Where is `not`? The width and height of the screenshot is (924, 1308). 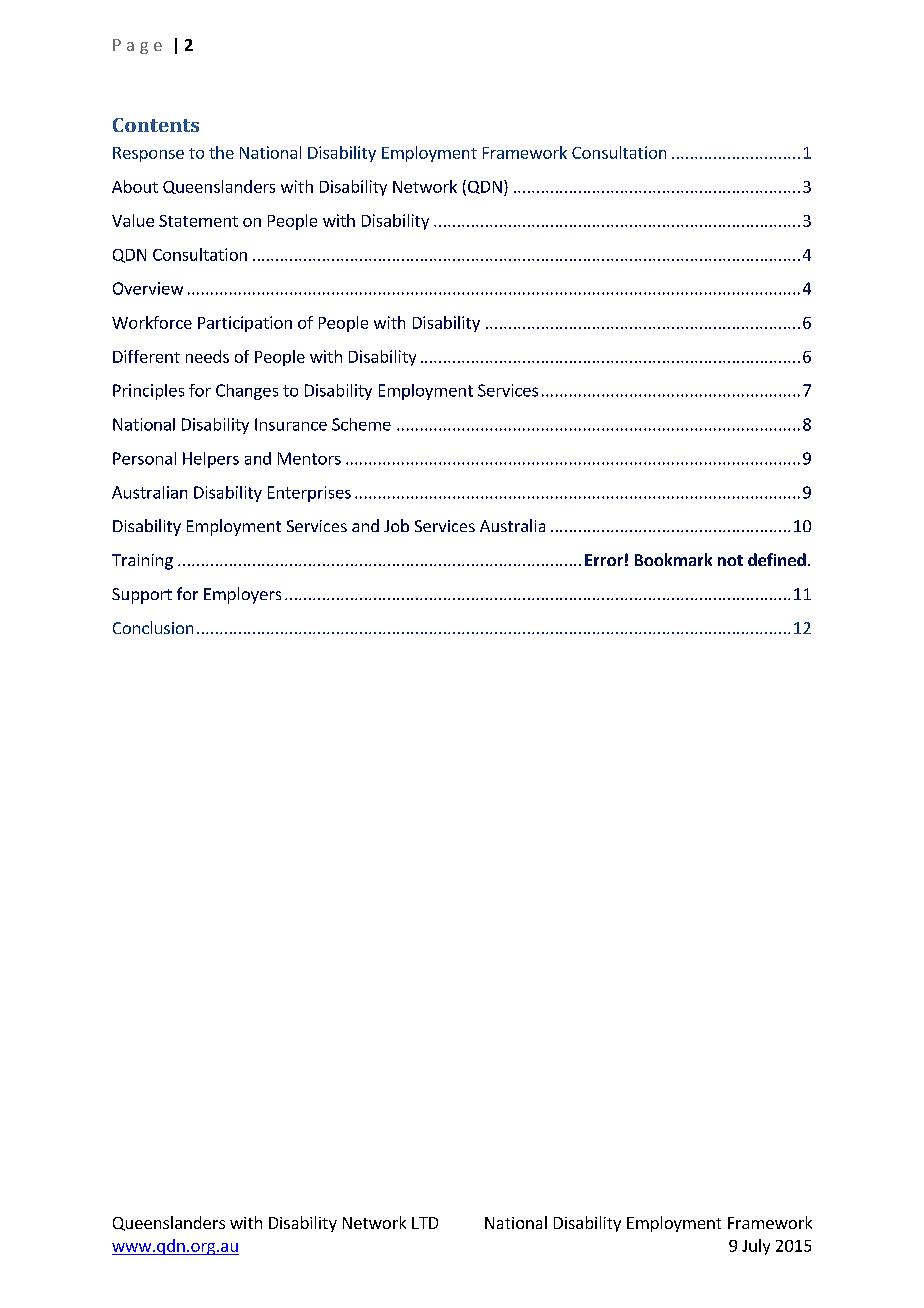
not is located at coordinates (730, 560).
